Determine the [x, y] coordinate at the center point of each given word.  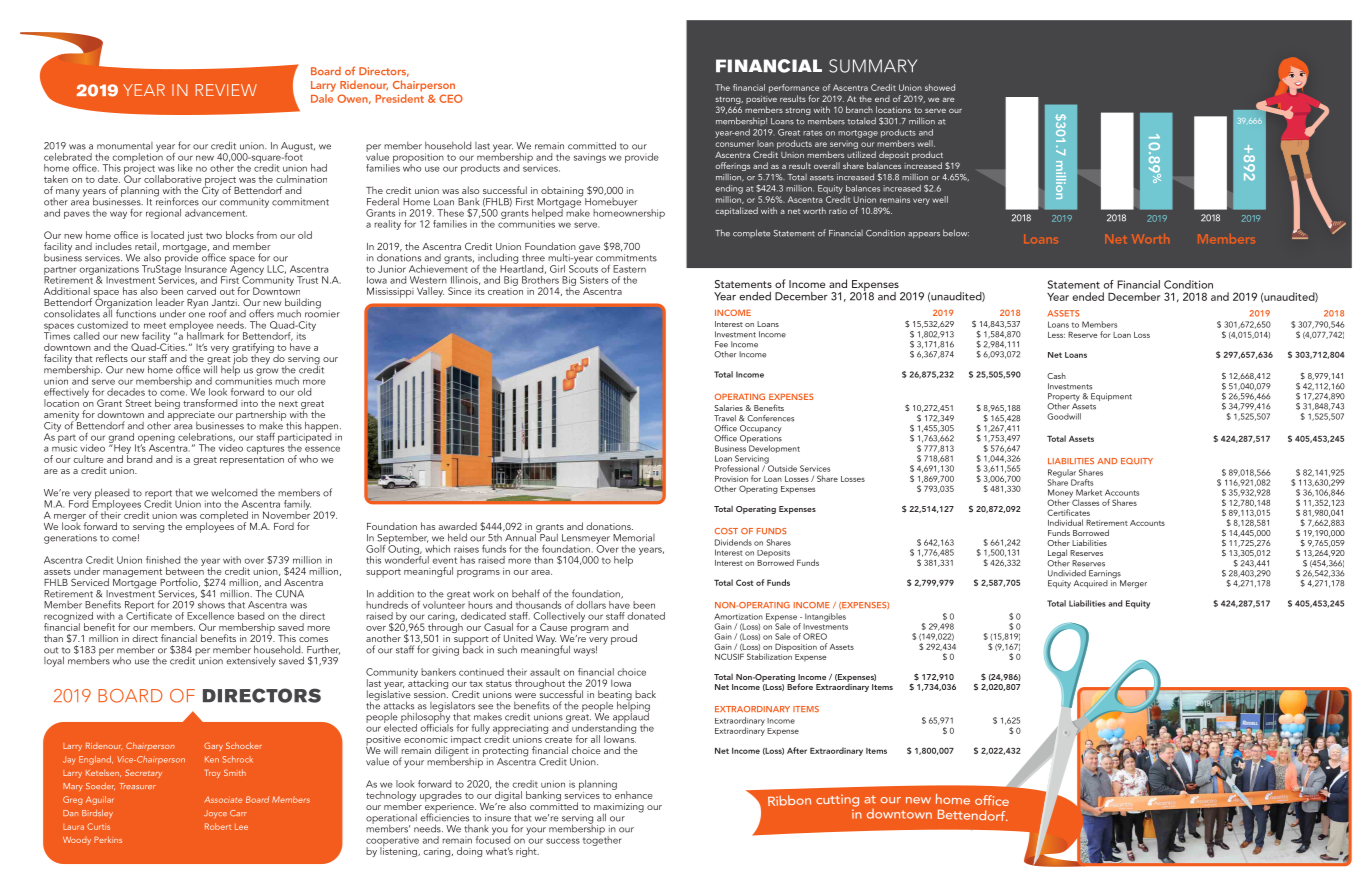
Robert [218, 826]
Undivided [1067, 573]
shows [211, 605]
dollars [591, 605]
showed [940, 87]
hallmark [205, 335]
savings [590, 158]
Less [1056, 335]
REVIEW [226, 90]
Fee [721, 344]
